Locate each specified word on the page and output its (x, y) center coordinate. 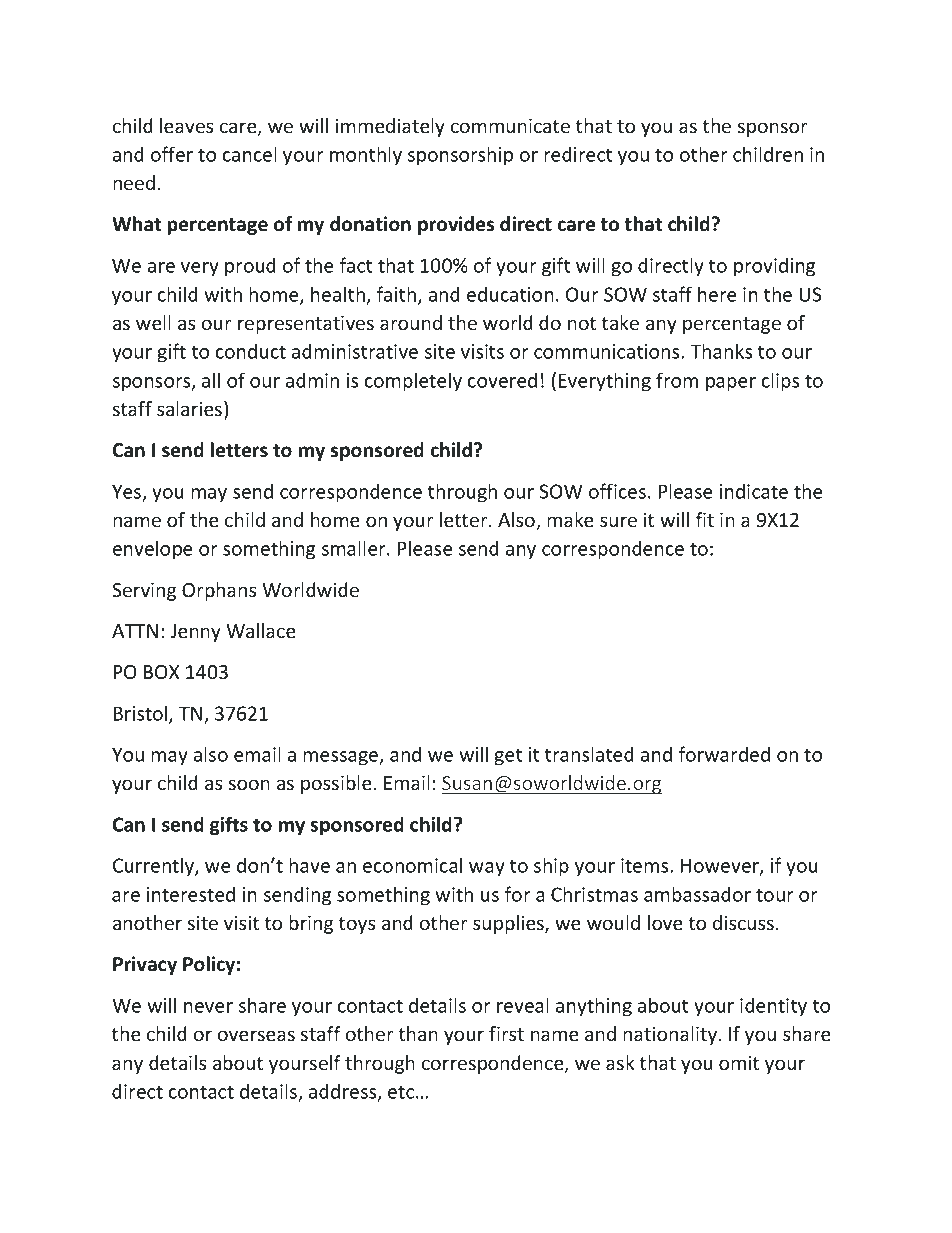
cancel (250, 154)
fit (705, 519)
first (506, 1033)
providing (774, 267)
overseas (256, 1035)
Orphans (219, 591)
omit (739, 1063)
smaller (355, 548)
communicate (510, 126)
